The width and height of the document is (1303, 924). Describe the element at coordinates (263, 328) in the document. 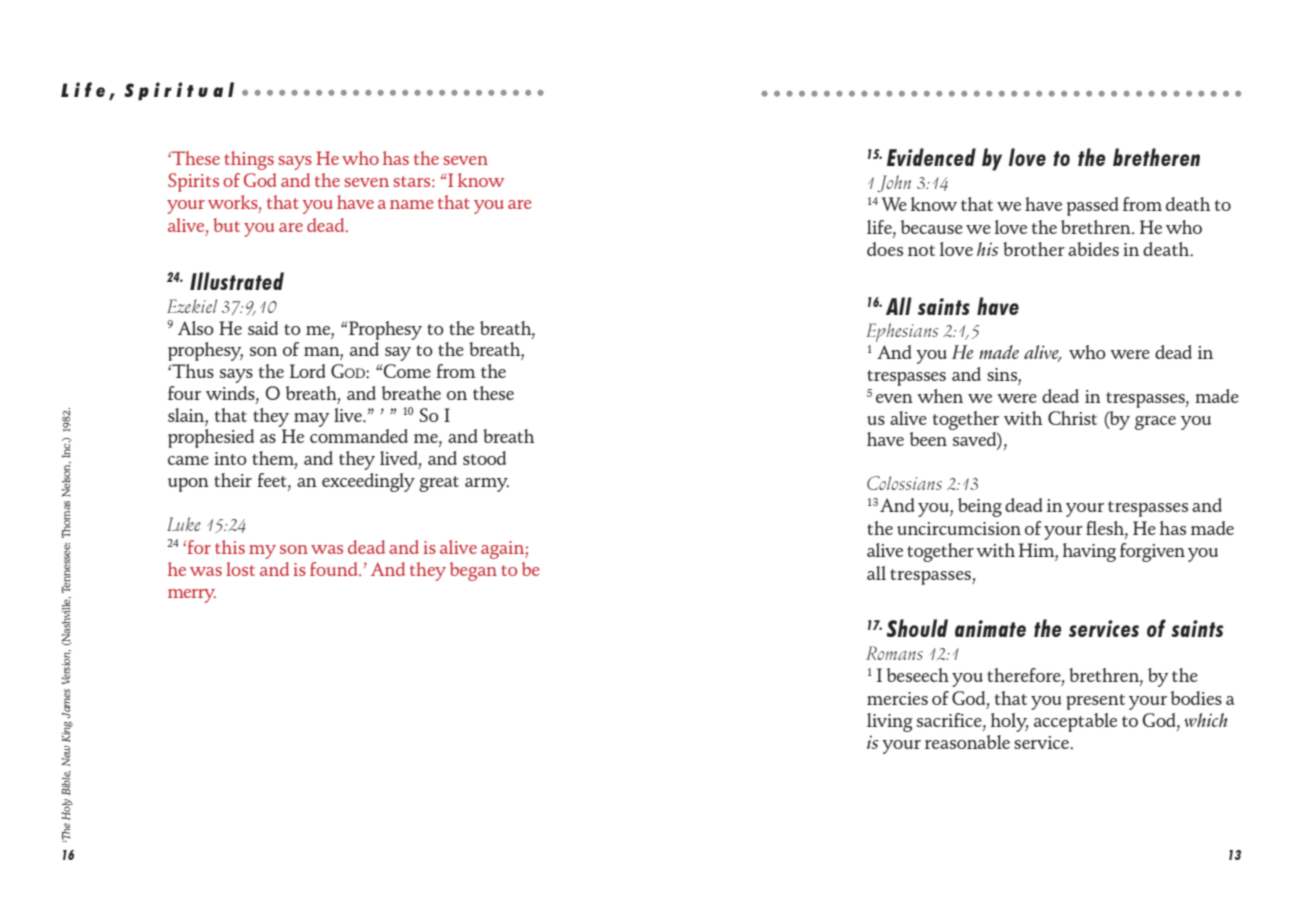

I see `said` at that location.
